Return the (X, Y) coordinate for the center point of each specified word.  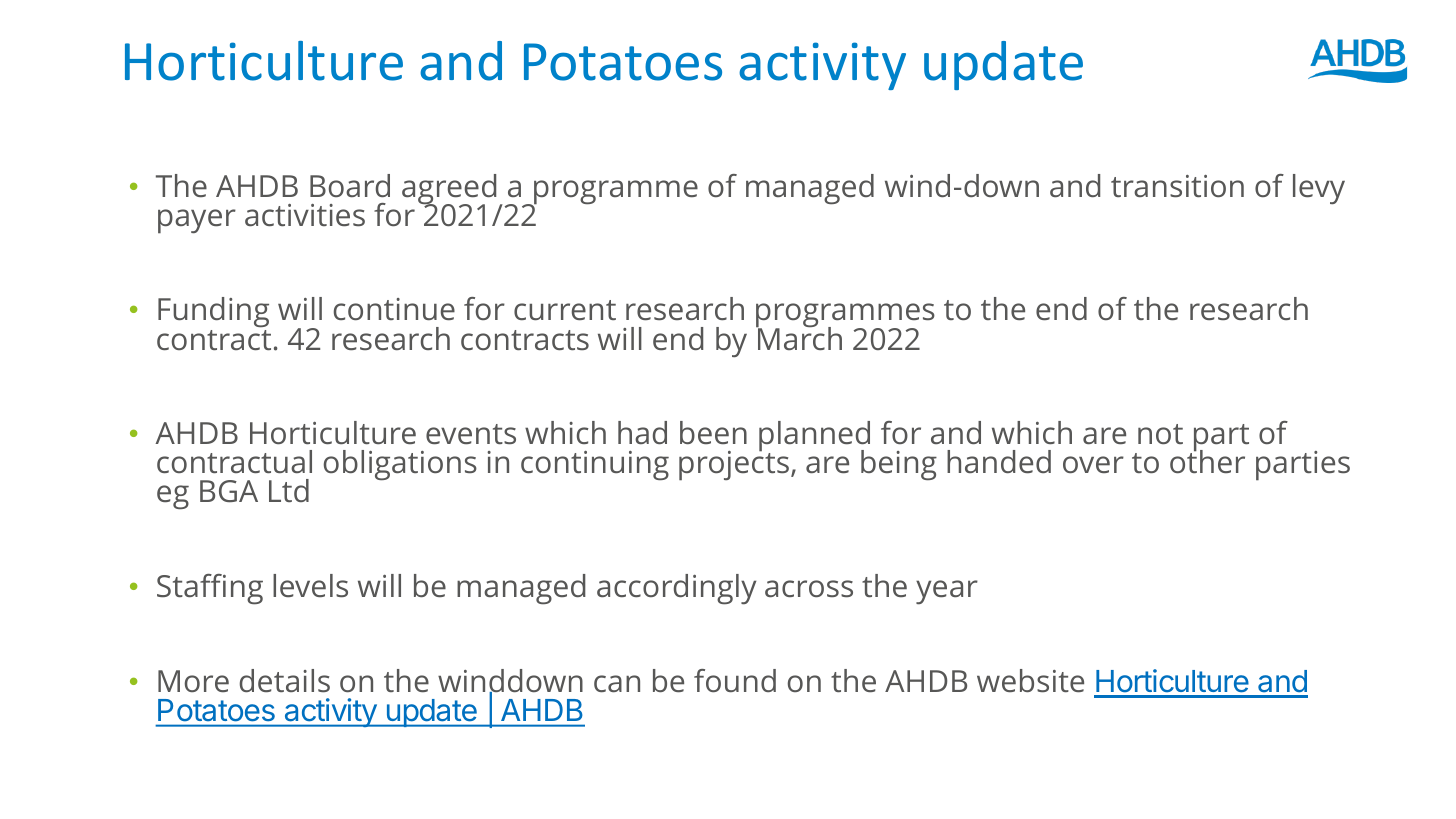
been (713, 432)
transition (1177, 186)
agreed (449, 190)
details (285, 681)
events (471, 434)
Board (350, 185)
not (1160, 434)
